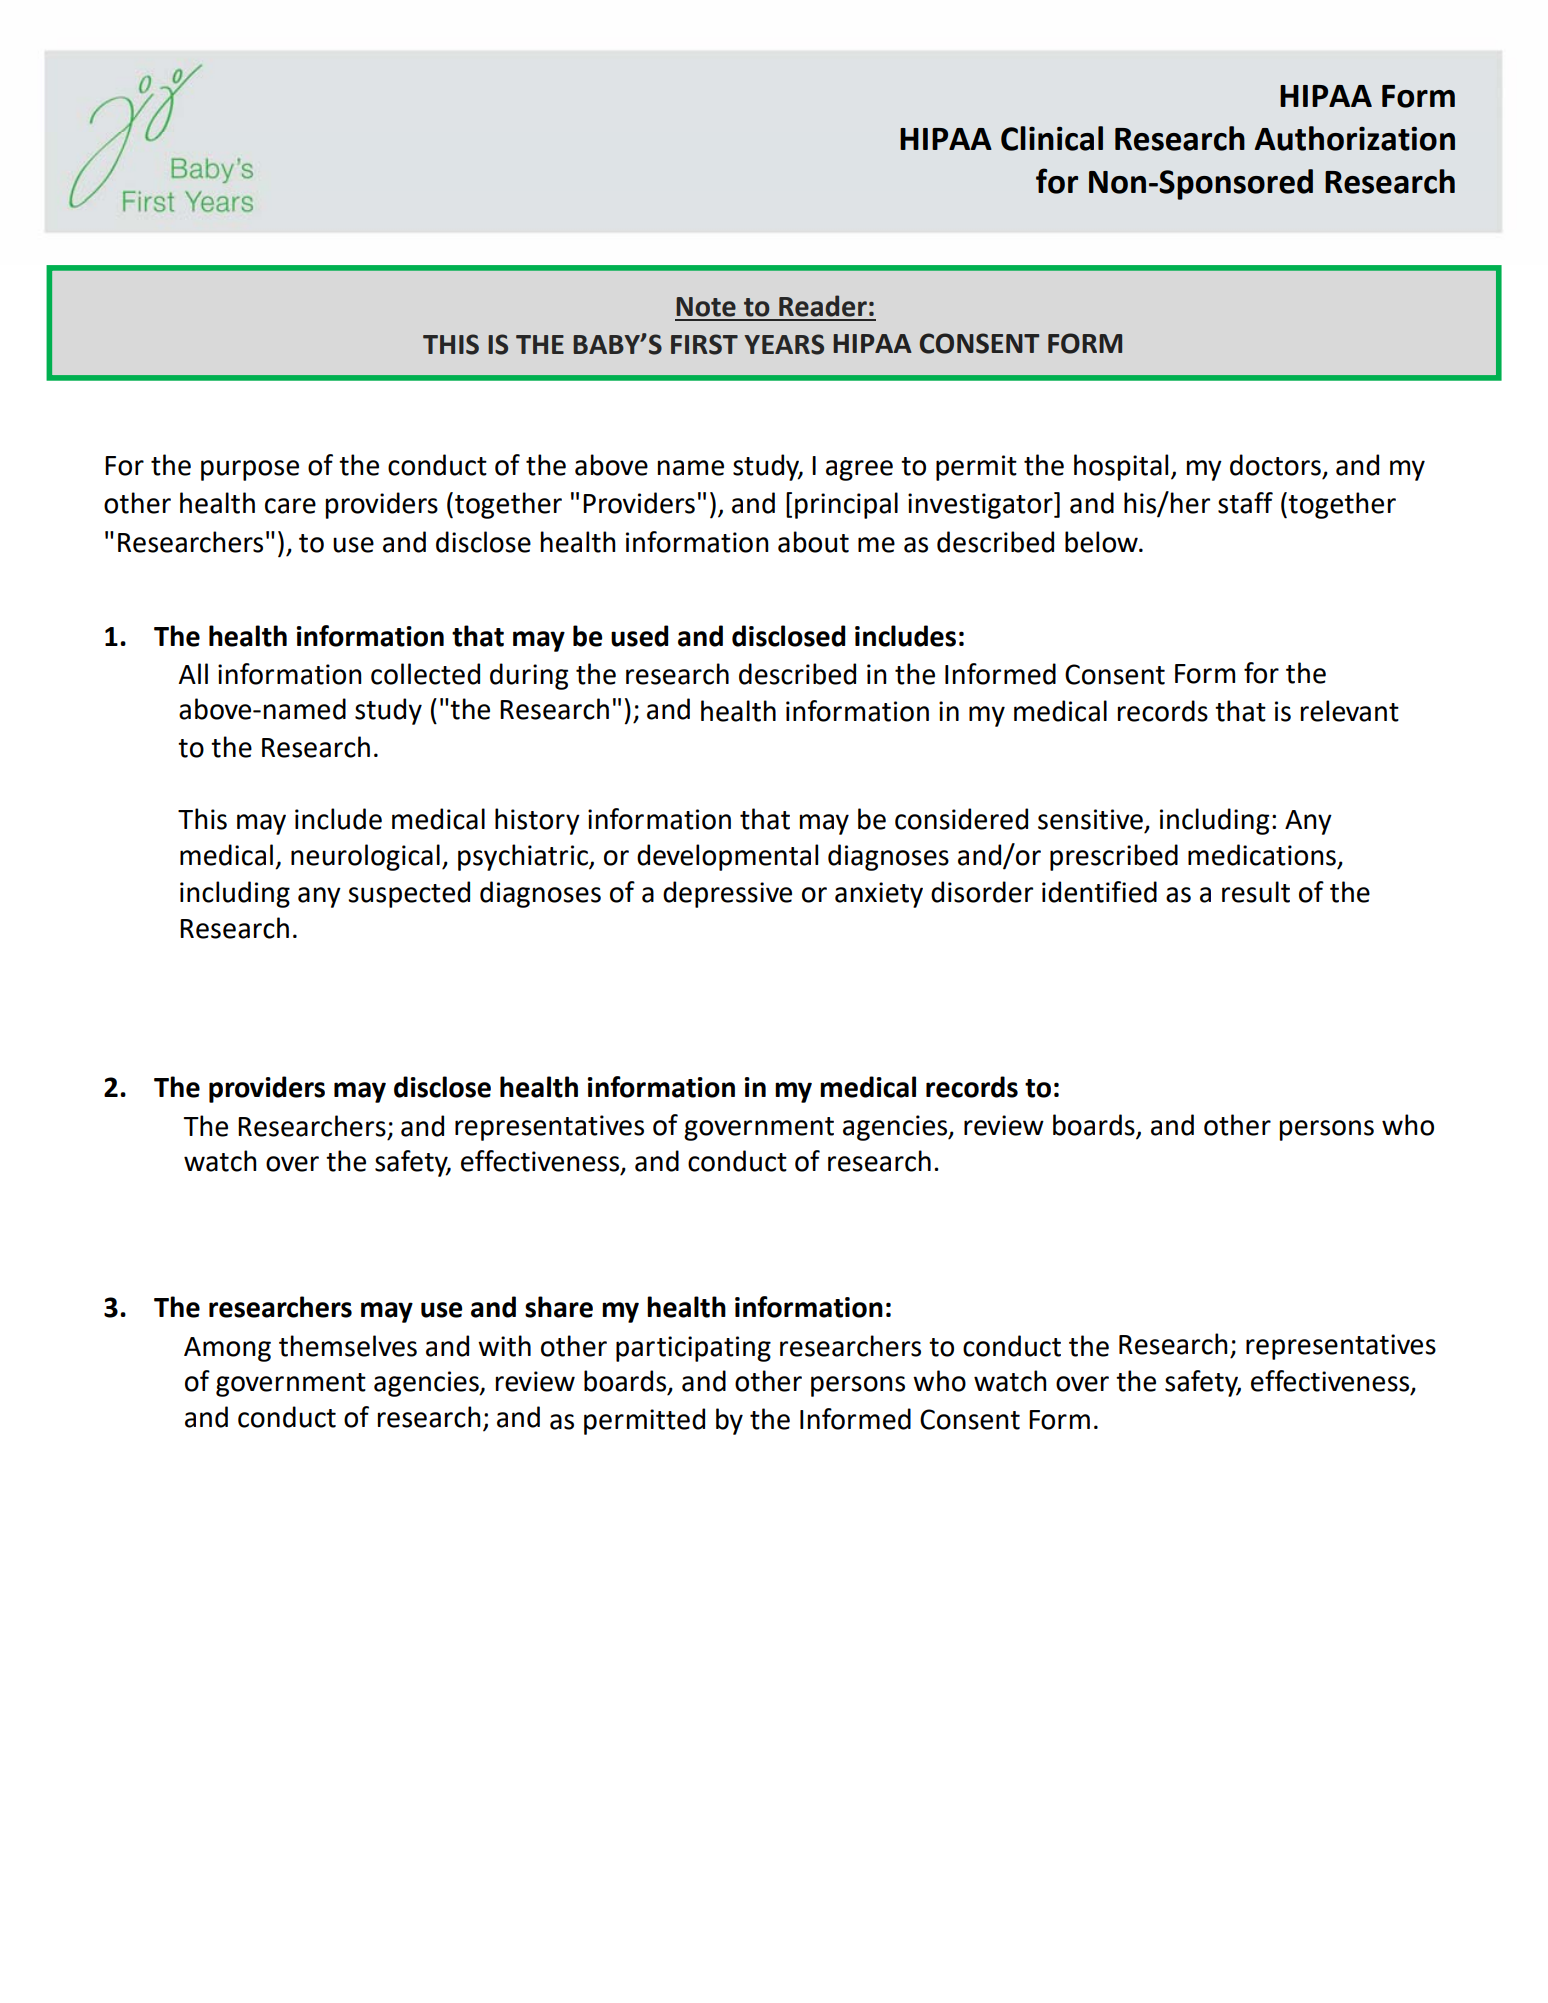 The height and width of the screenshot is (2003, 1548). Describe the element at coordinates (704, 344) in the screenshot. I see `FIRST` at that location.
